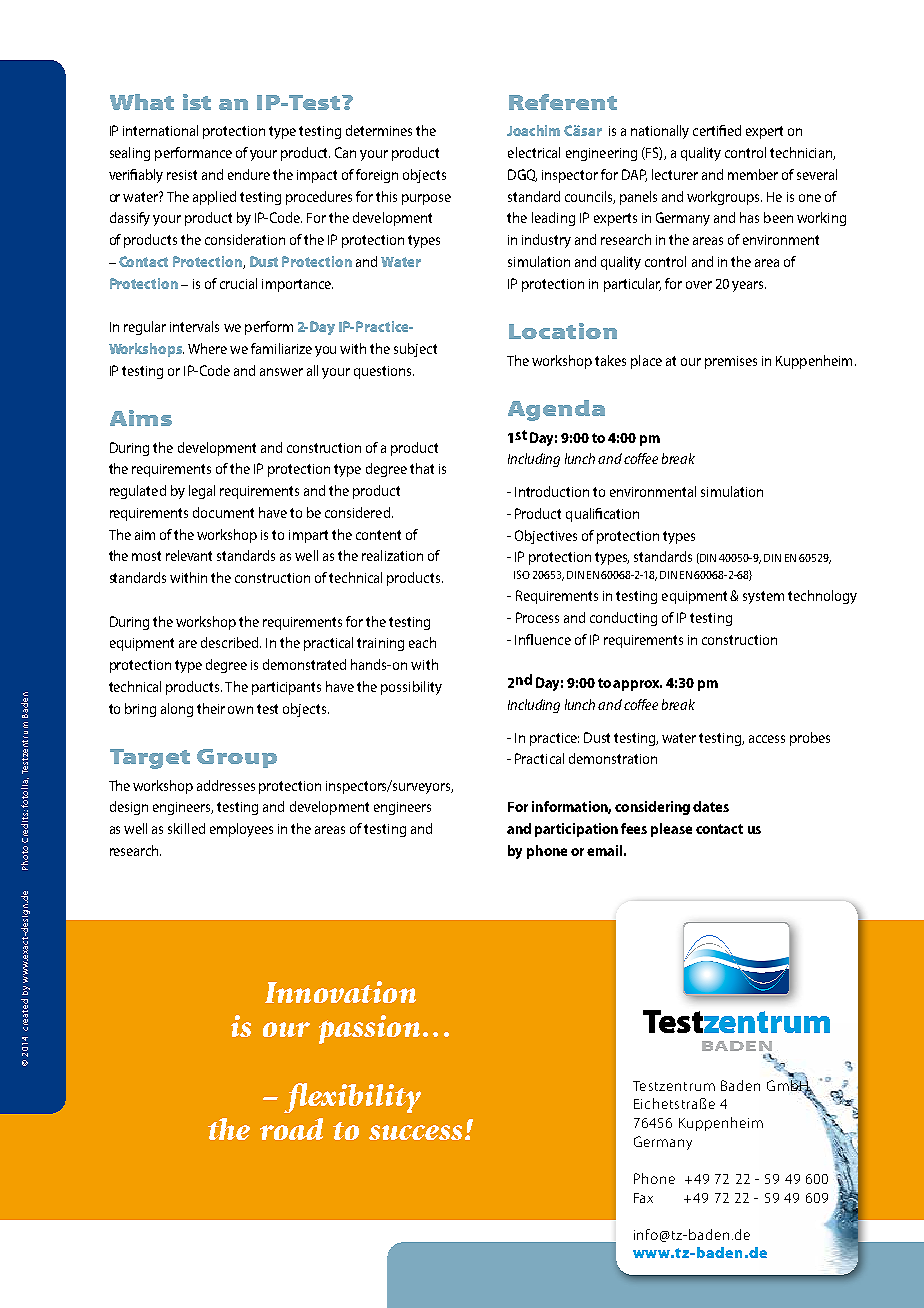  Describe the element at coordinates (763, 597) in the screenshot. I see `system` at that location.
